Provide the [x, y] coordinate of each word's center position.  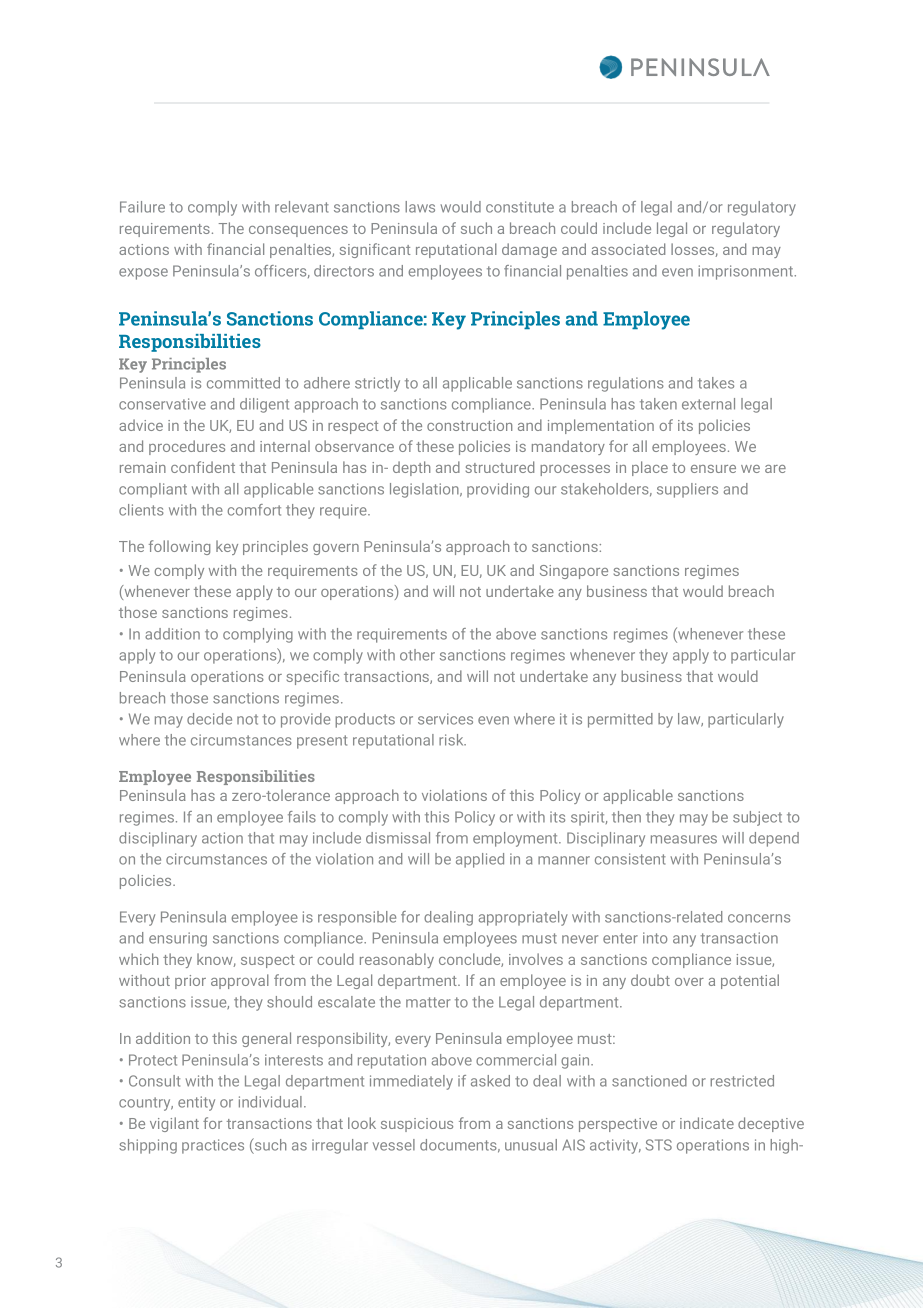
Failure [142, 207]
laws [420, 207]
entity [196, 1103]
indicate [707, 1123]
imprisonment [746, 272]
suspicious [417, 1125]
